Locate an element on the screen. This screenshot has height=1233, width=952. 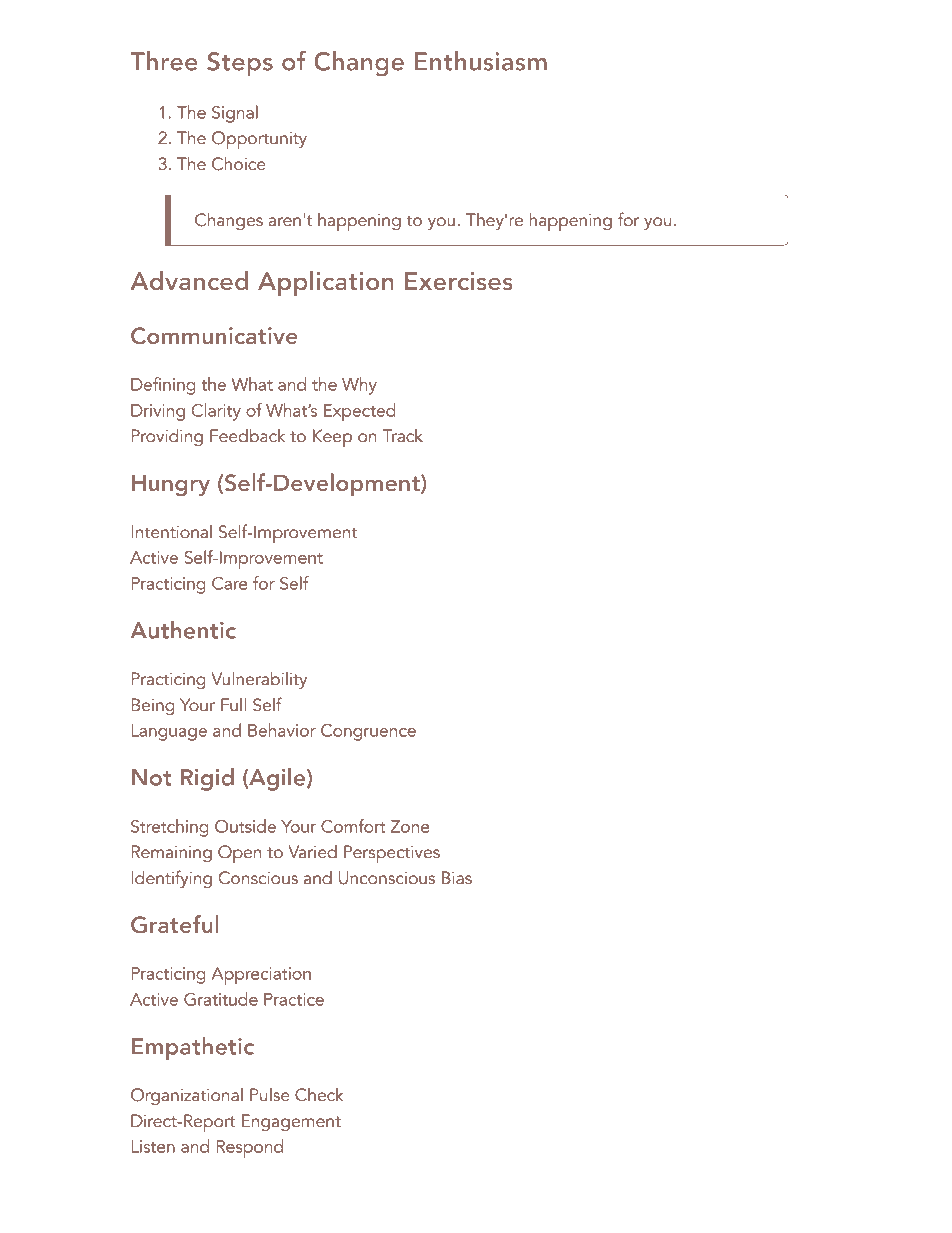
Zone is located at coordinates (410, 826).
